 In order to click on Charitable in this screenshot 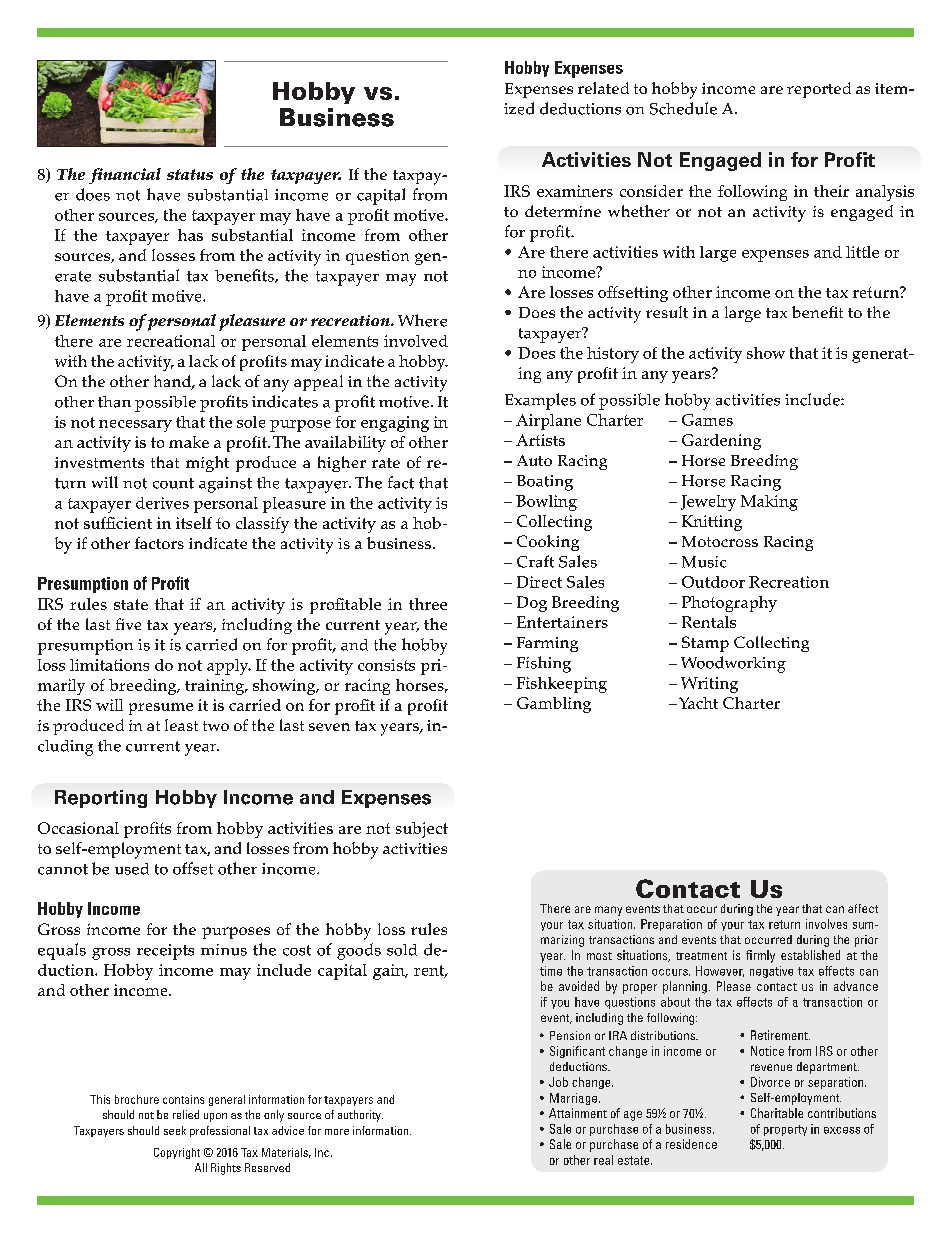, I will do `click(777, 1113)`.
